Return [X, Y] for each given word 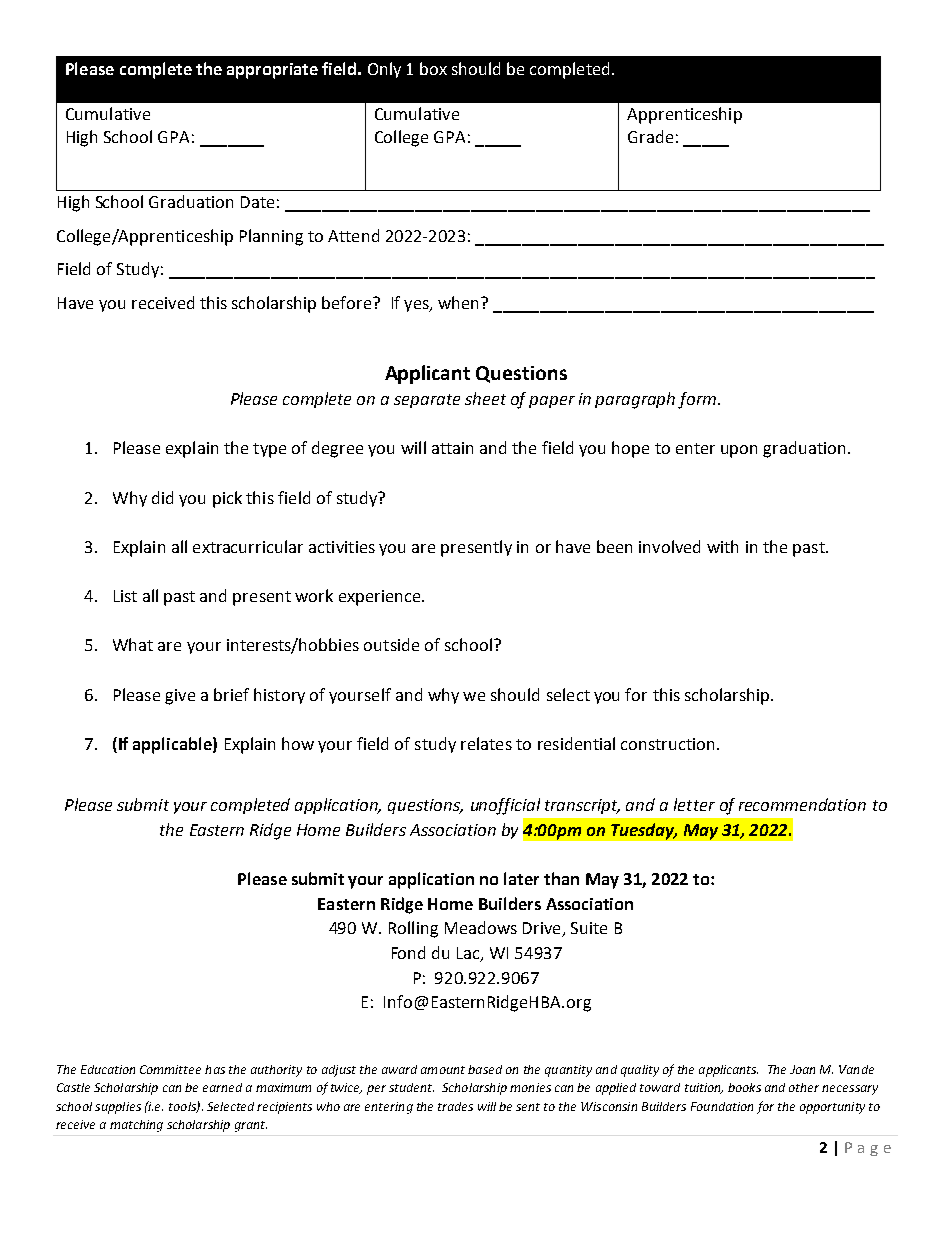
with [722, 546]
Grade [650, 136]
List [125, 596]
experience [381, 598]
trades [455, 1106]
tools [183, 1107]
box [433, 68]
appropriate [272, 71]
